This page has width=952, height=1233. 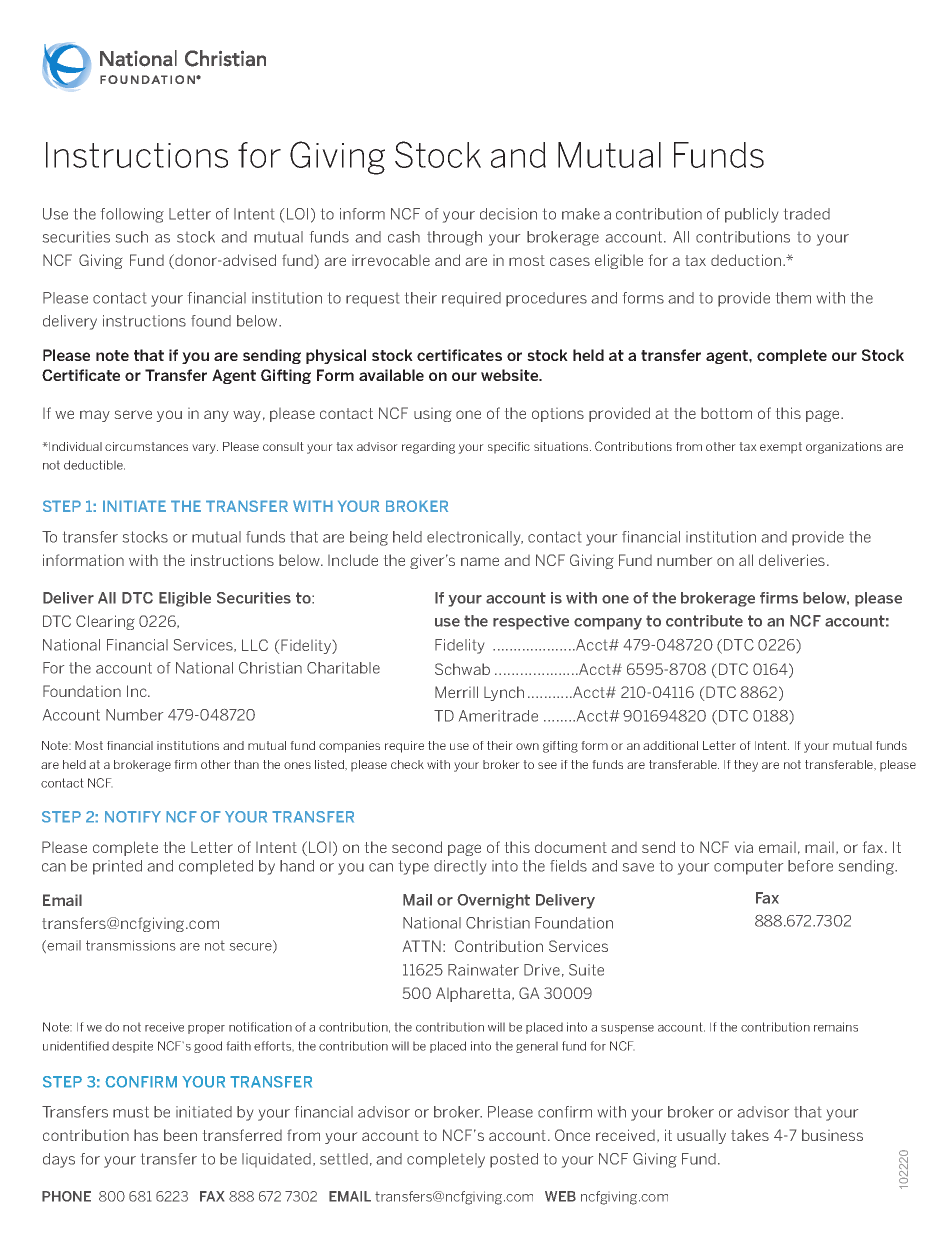 I want to click on printed, so click(x=117, y=867).
